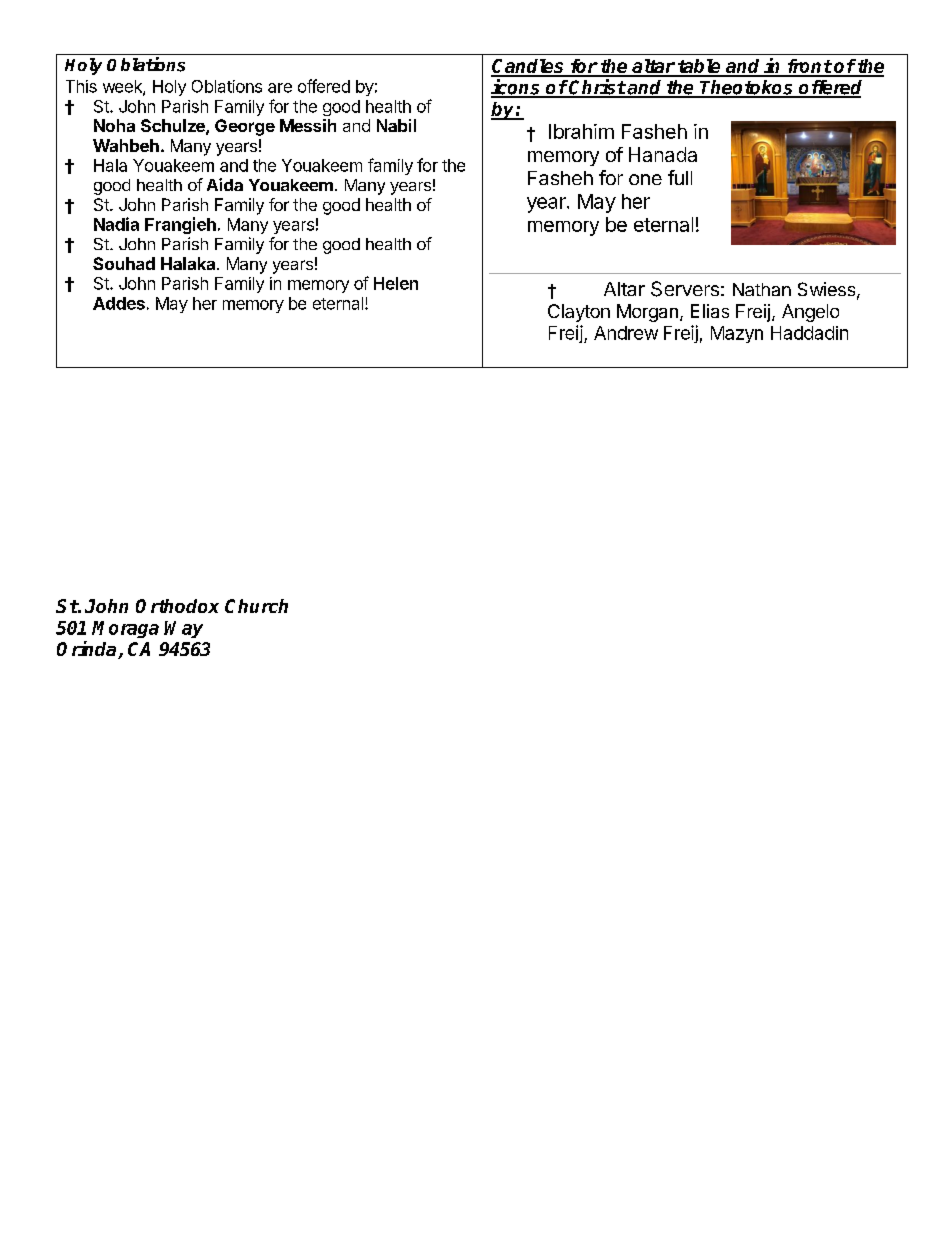 The image size is (952, 1233). Describe the element at coordinates (396, 125) in the screenshot. I see `Nabil` at that location.
